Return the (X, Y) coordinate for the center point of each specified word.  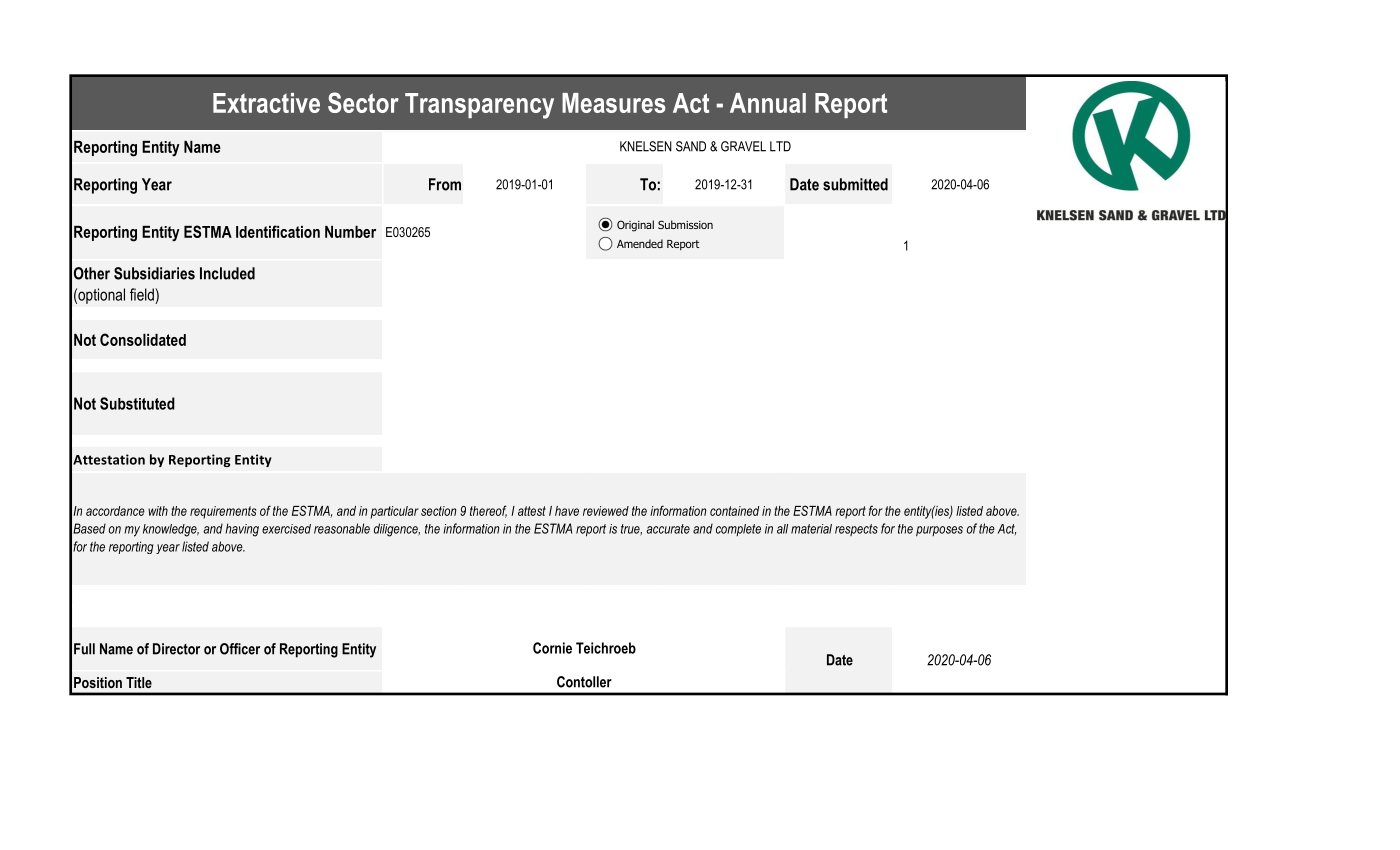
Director (176, 649)
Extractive (266, 103)
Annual (768, 103)
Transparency (479, 106)
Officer (240, 649)
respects (856, 530)
